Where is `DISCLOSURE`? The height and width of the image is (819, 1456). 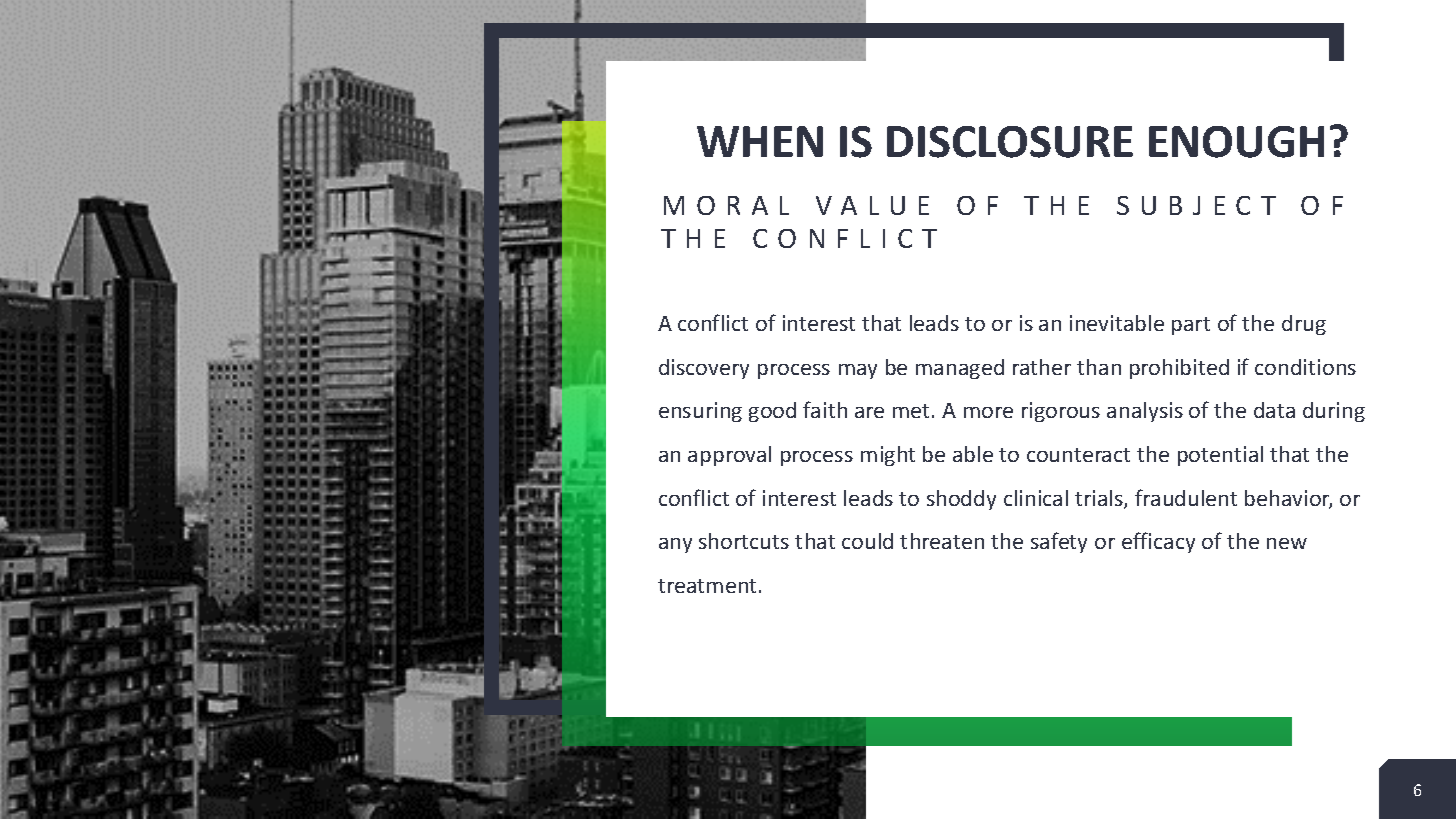
DISCLOSURE is located at coordinates (1010, 142).
